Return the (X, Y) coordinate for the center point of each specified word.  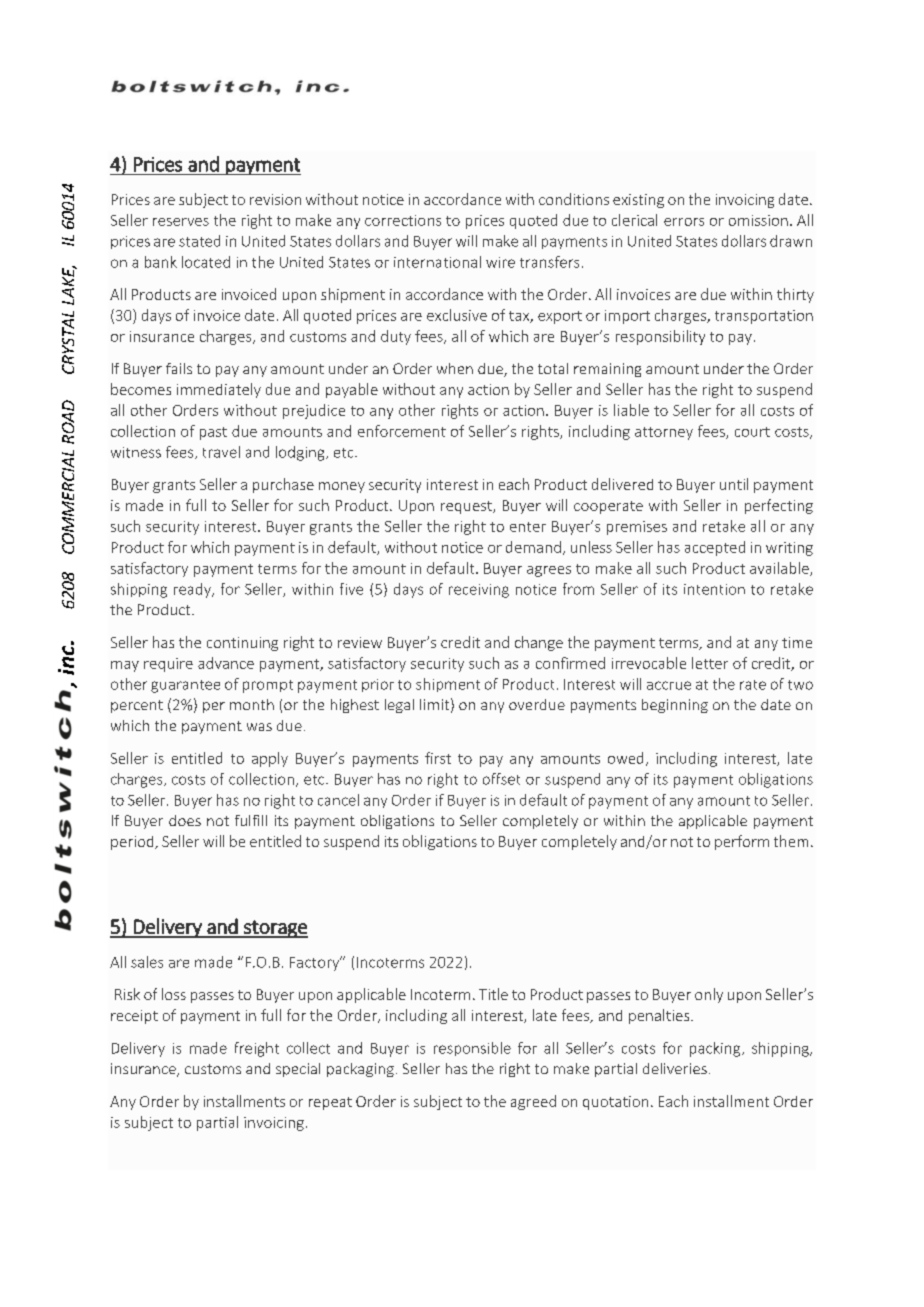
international (437, 262)
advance (226, 663)
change (539, 643)
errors (684, 222)
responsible (472, 1049)
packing (716, 1049)
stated (199, 241)
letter (710, 663)
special (298, 1070)
